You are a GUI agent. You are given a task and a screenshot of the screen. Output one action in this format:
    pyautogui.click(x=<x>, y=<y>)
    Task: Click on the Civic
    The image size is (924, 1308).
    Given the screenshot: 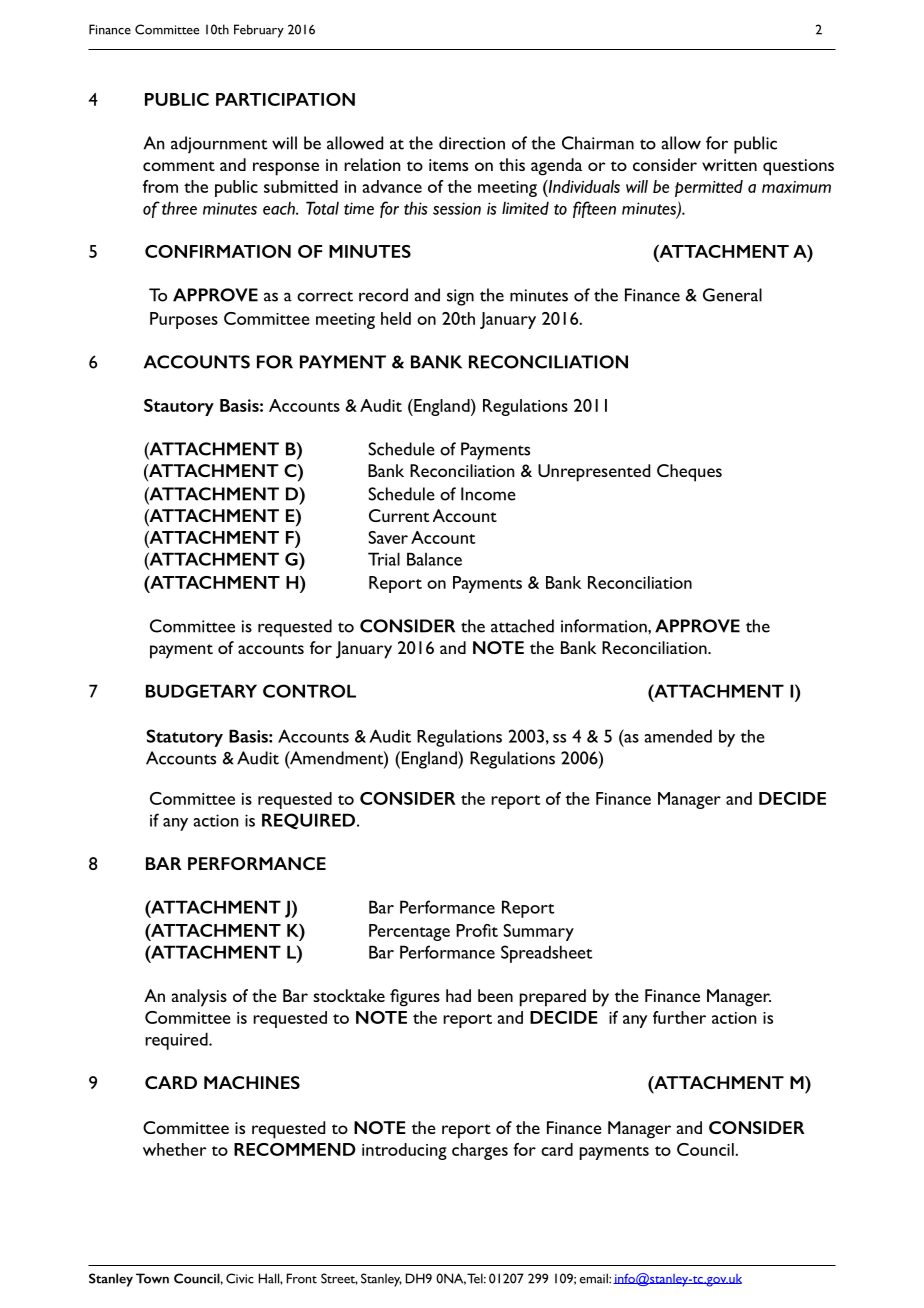 What is the action you would take?
    pyautogui.click(x=240, y=1278)
